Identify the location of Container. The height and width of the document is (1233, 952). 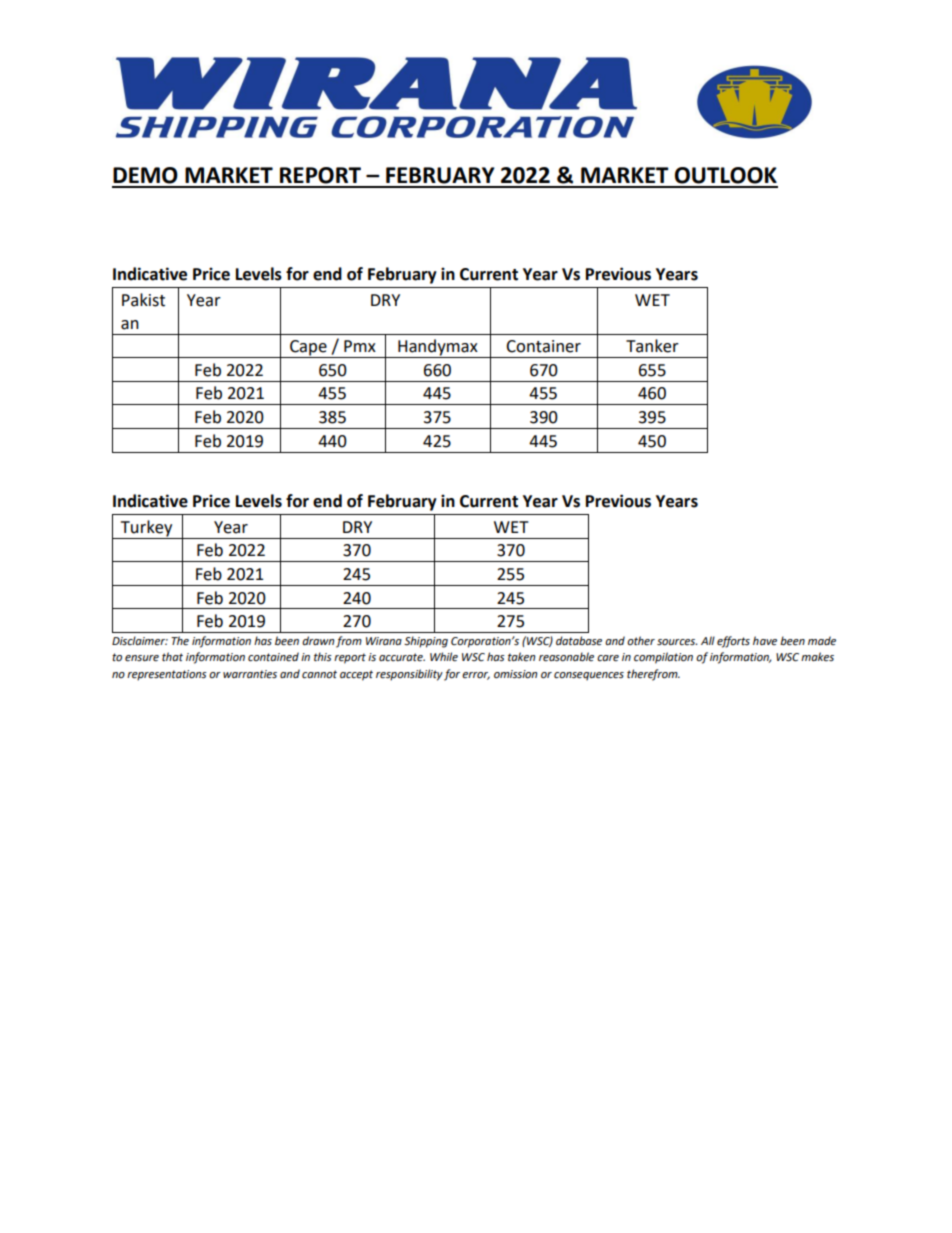
(543, 346).
